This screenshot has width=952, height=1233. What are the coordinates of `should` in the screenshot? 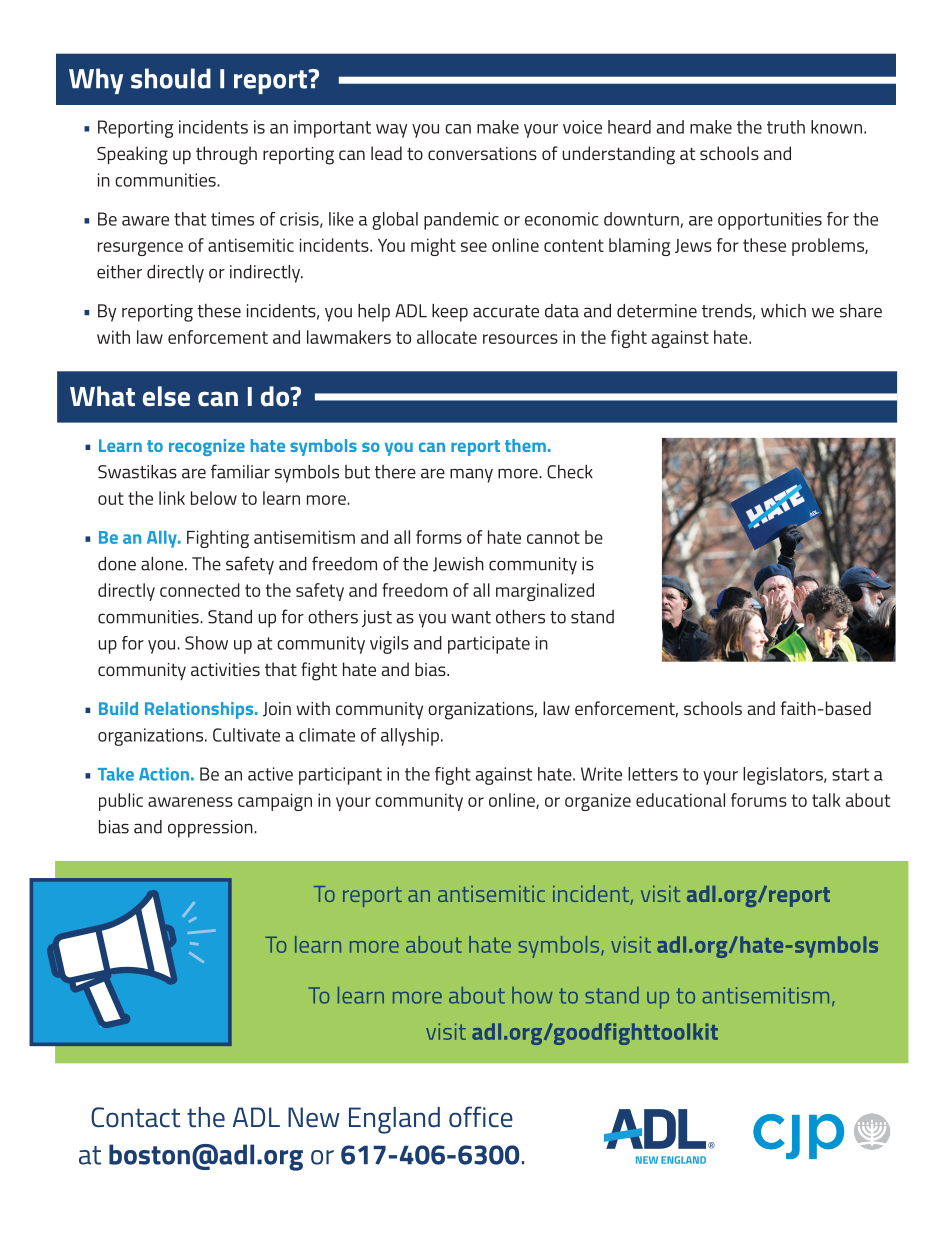 It's located at (171, 78).
